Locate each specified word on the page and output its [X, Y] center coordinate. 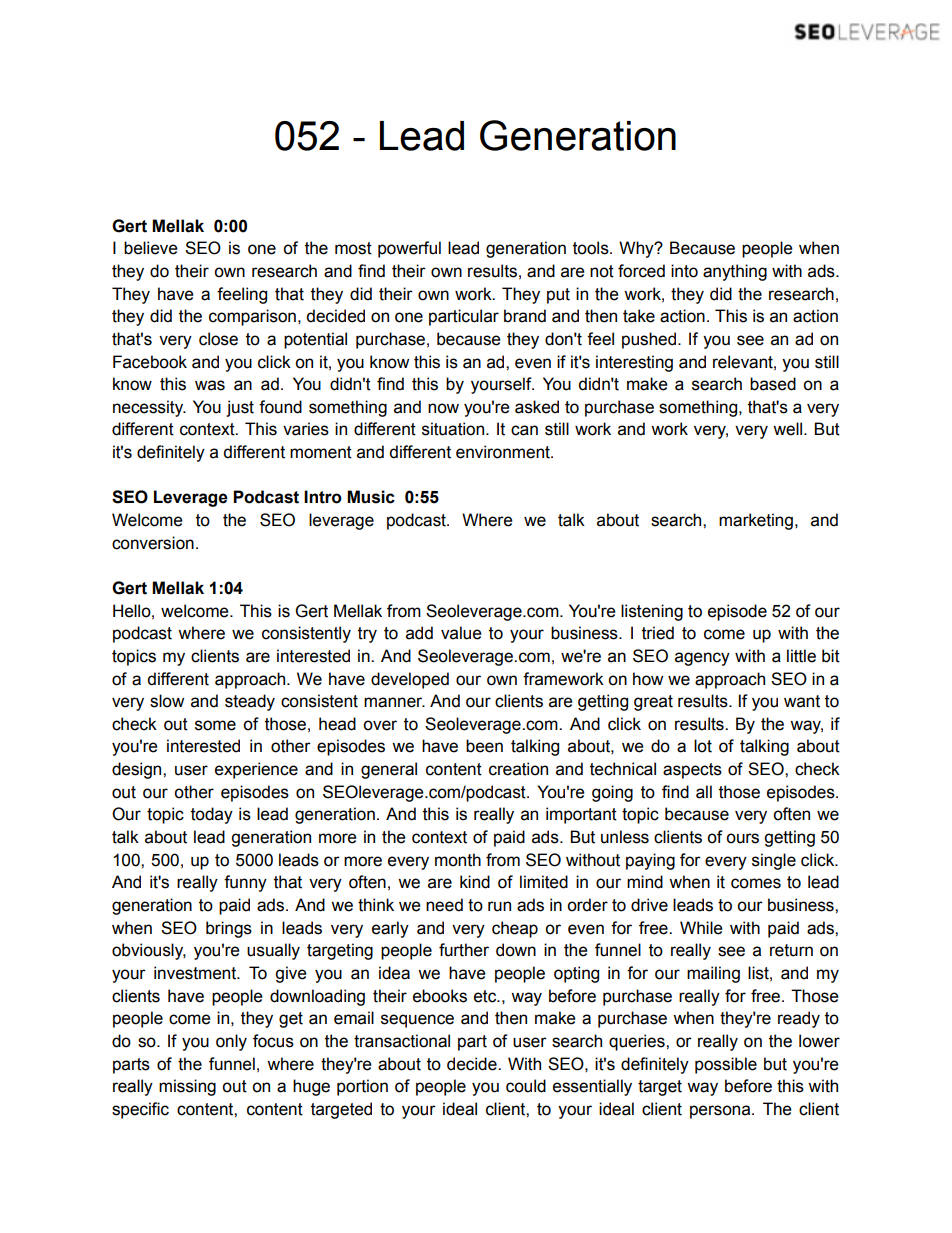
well [789, 429]
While [701, 928]
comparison [252, 317]
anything [735, 272]
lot [703, 746]
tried [658, 633]
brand [525, 316]
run [499, 906]
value [461, 633]
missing [187, 1087]
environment [504, 452]
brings [229, 929]
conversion [153, 543]
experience [256, 770]
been [484, 746]
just [240, 408]
